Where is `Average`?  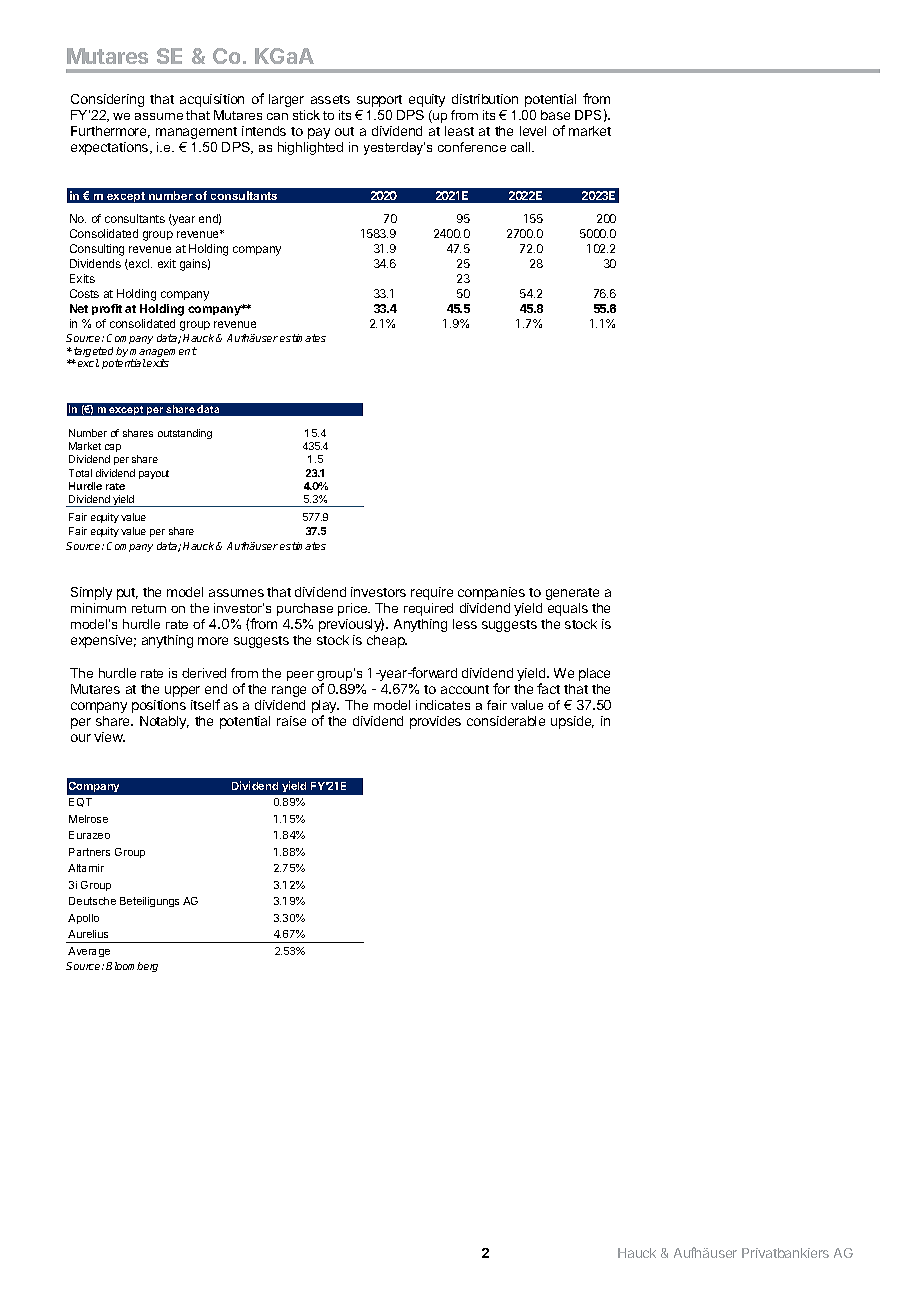
Average is located at coordinates (89, 952).
